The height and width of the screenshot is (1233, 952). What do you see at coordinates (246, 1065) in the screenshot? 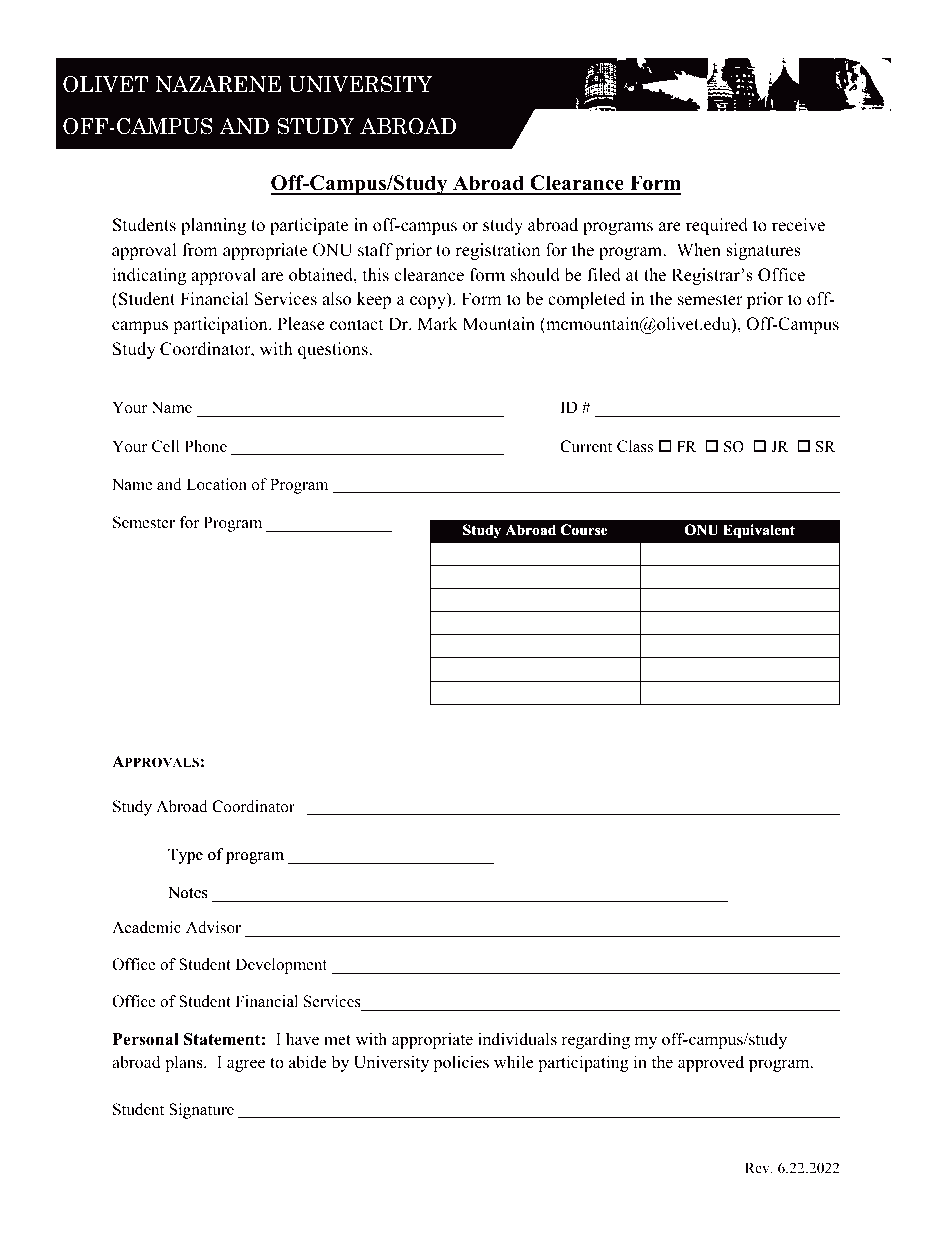
I see `agree` at bounding box center [246, 1065].
